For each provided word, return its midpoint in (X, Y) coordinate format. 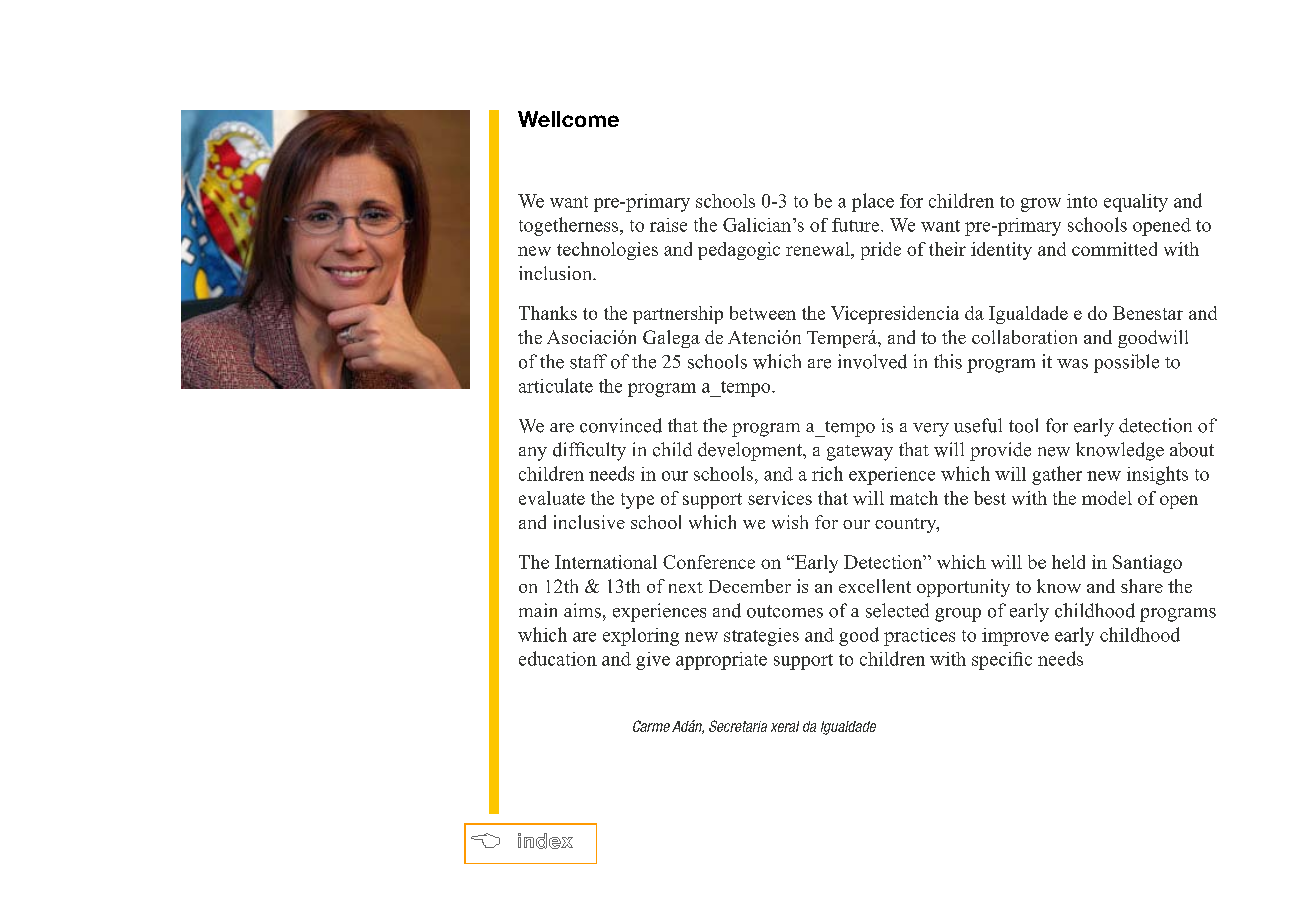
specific (1002, 661)
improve (1015, 637)
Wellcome (568, 119)
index (545, 841)
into (1082, 201)
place (873, 202)
